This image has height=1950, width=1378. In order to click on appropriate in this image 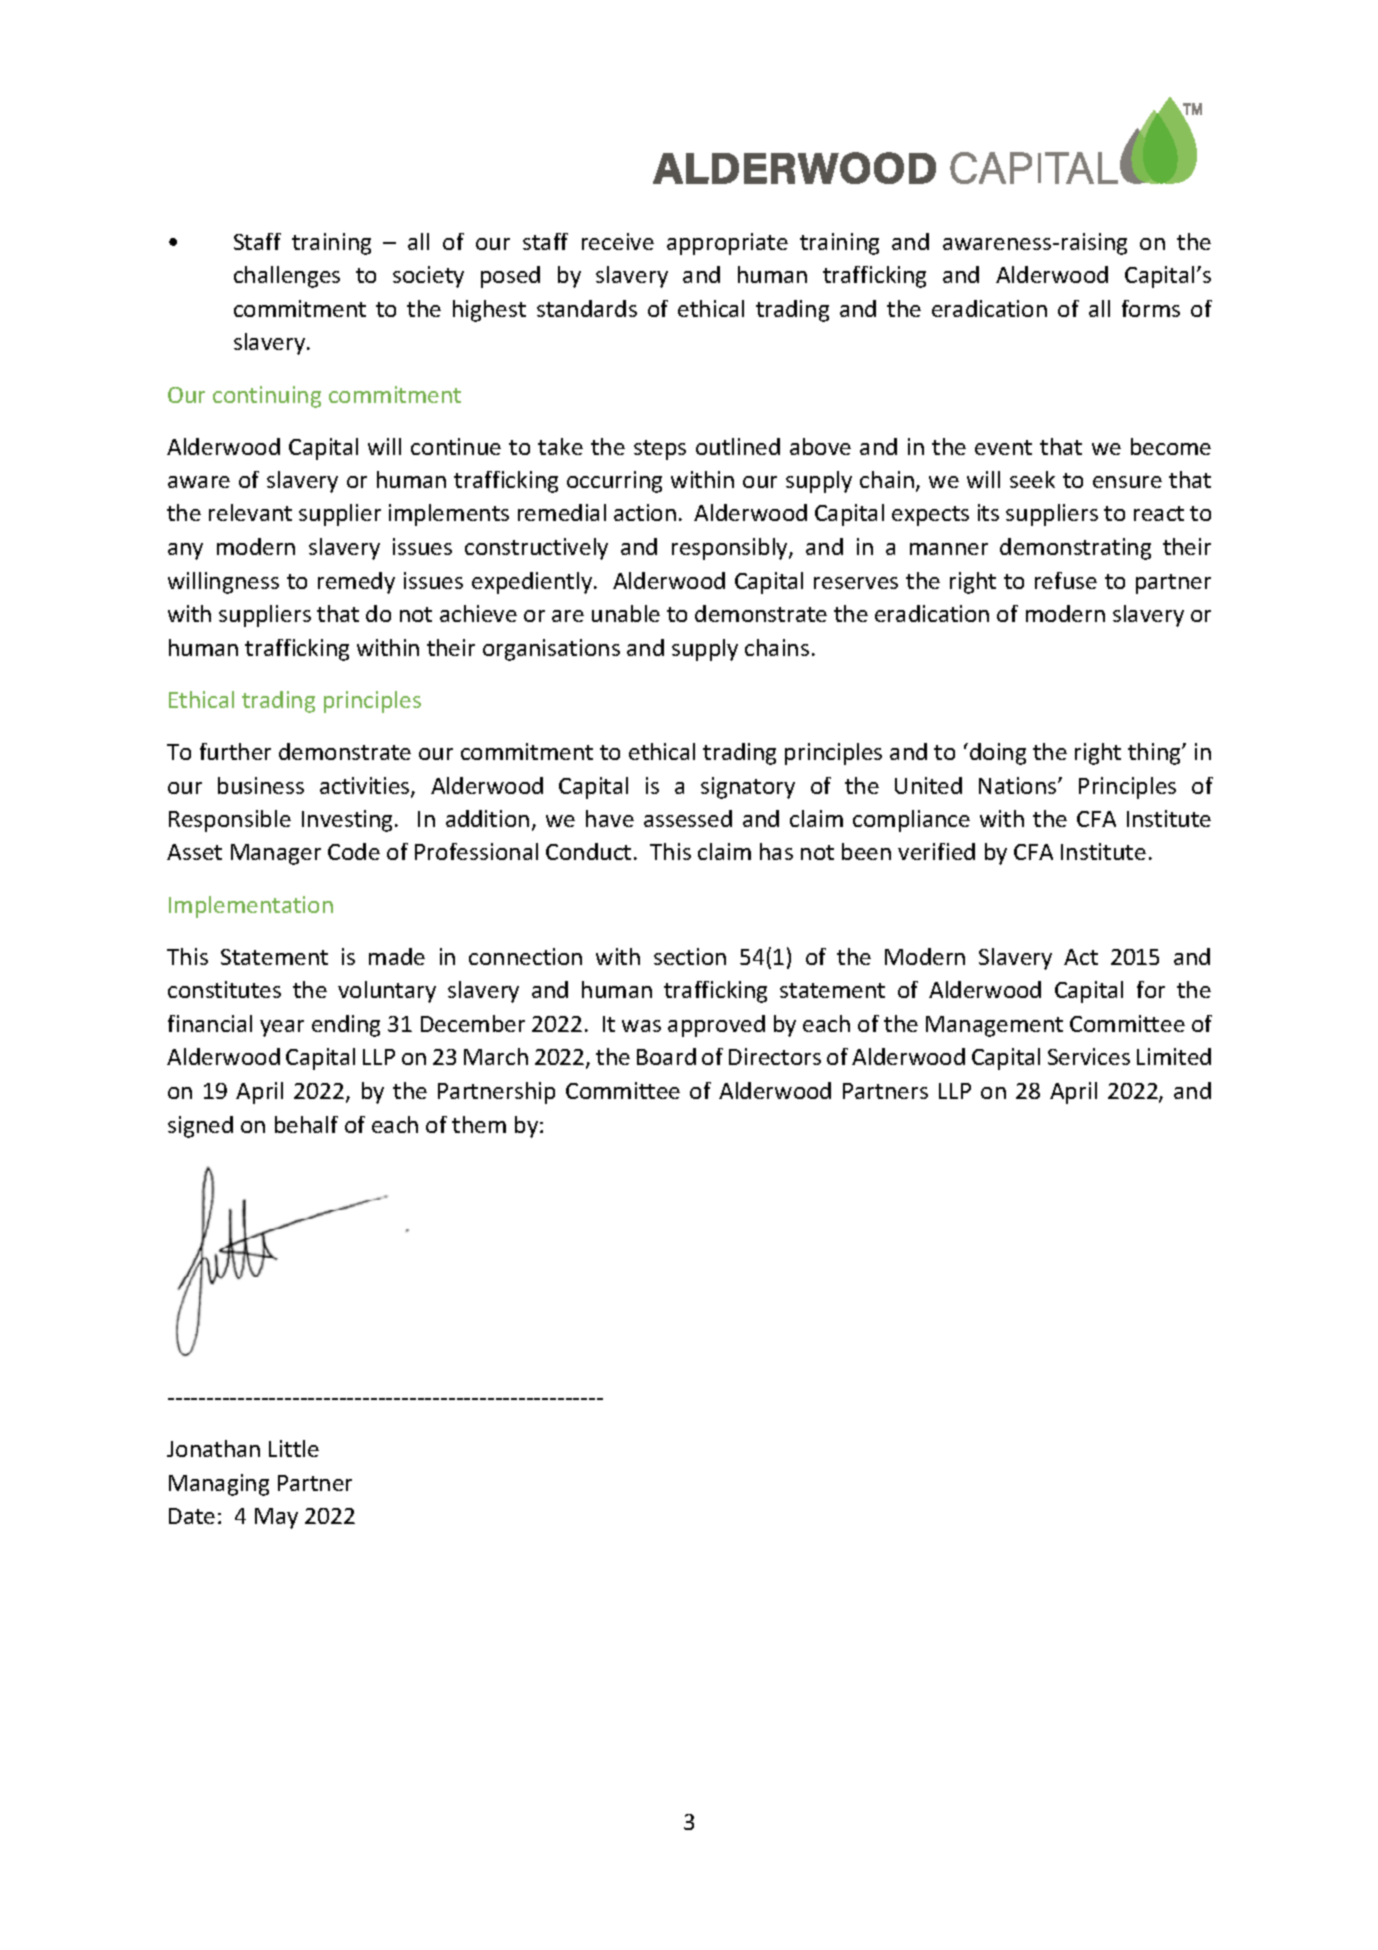, I will do `click(727, 244)`.
